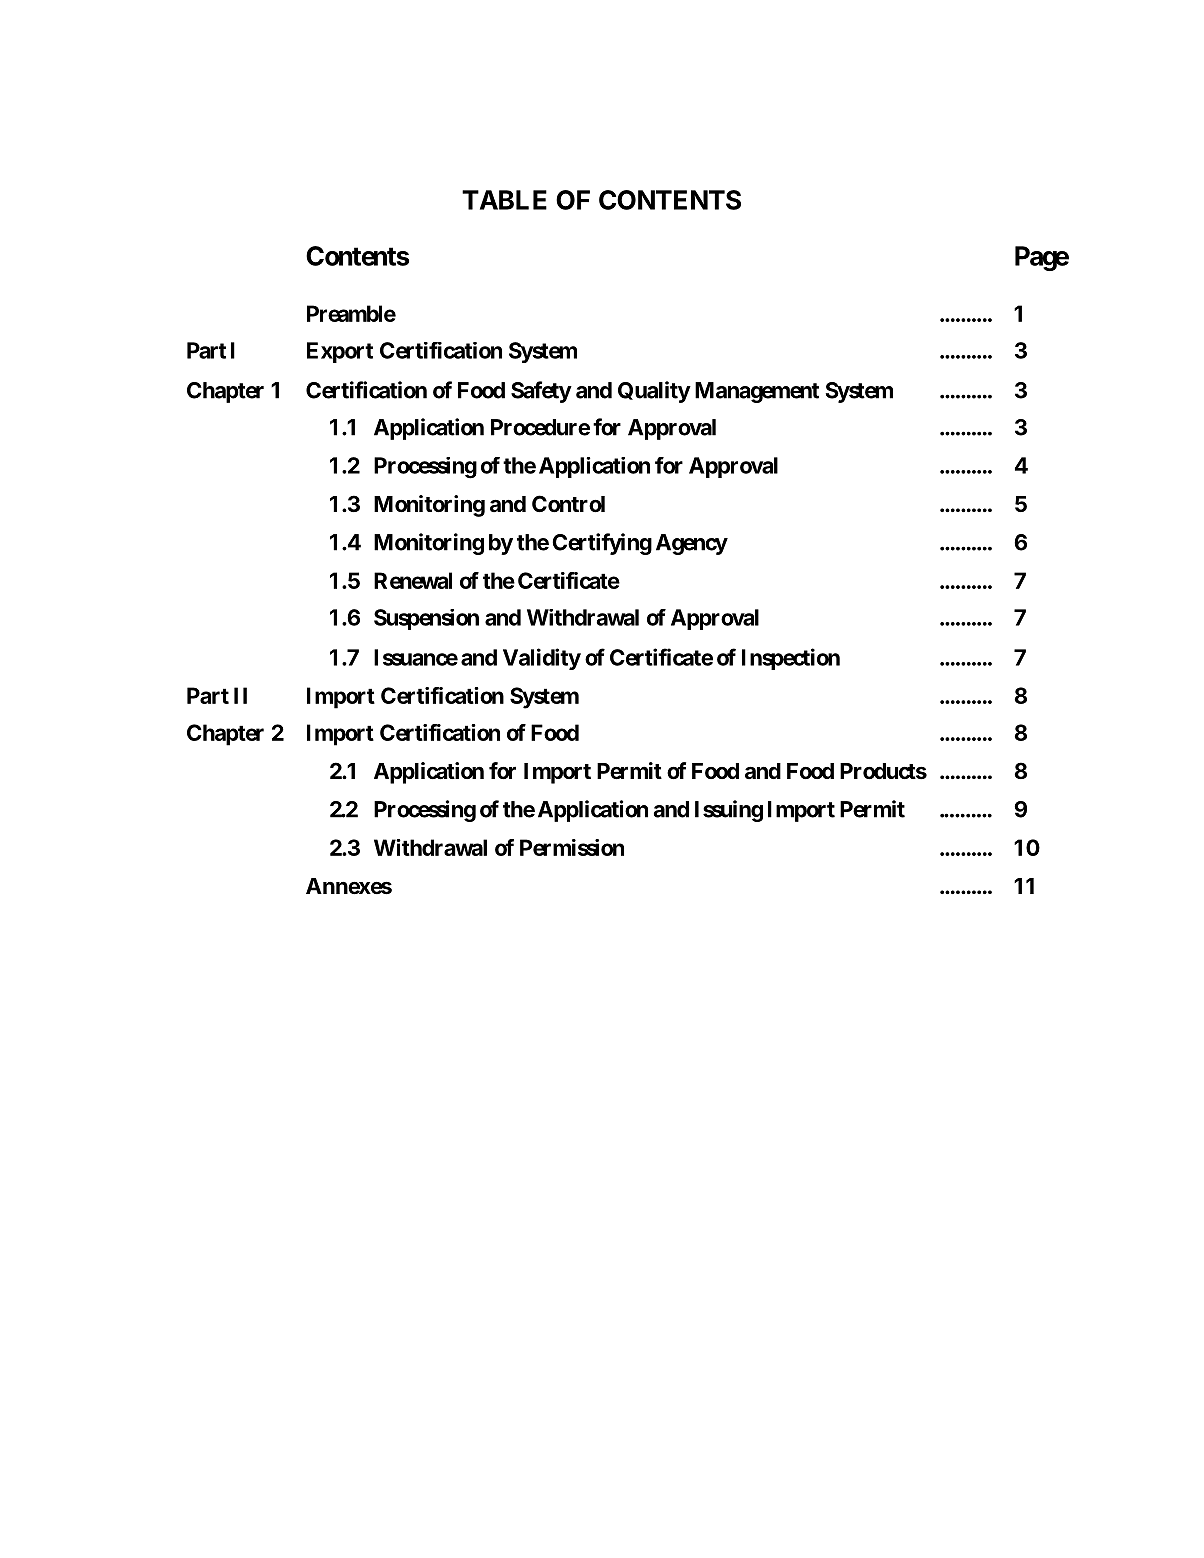 Image resolution: width=1204 pixels, height=1558 pixels. What do you see at coordinates (340, 352) in the page?
I see `Export` at bounding box center [340, 352].
